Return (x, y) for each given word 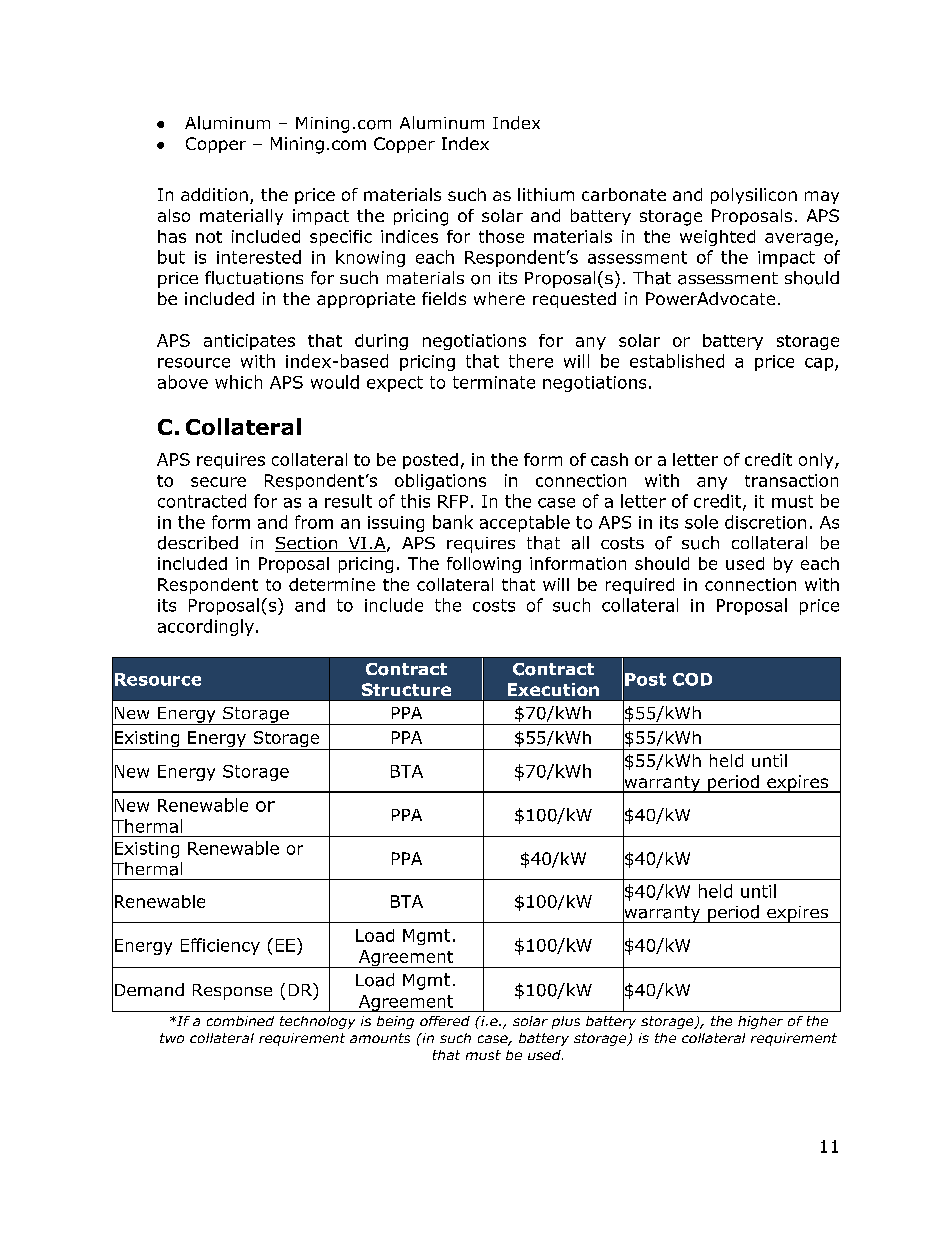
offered (445, 1021)
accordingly (206, 627)
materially (241, 217)
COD (692, 679)
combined (240, 1021)
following (484, 565)
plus (566, 1022)
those (501, 236)
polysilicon (754, 196)
